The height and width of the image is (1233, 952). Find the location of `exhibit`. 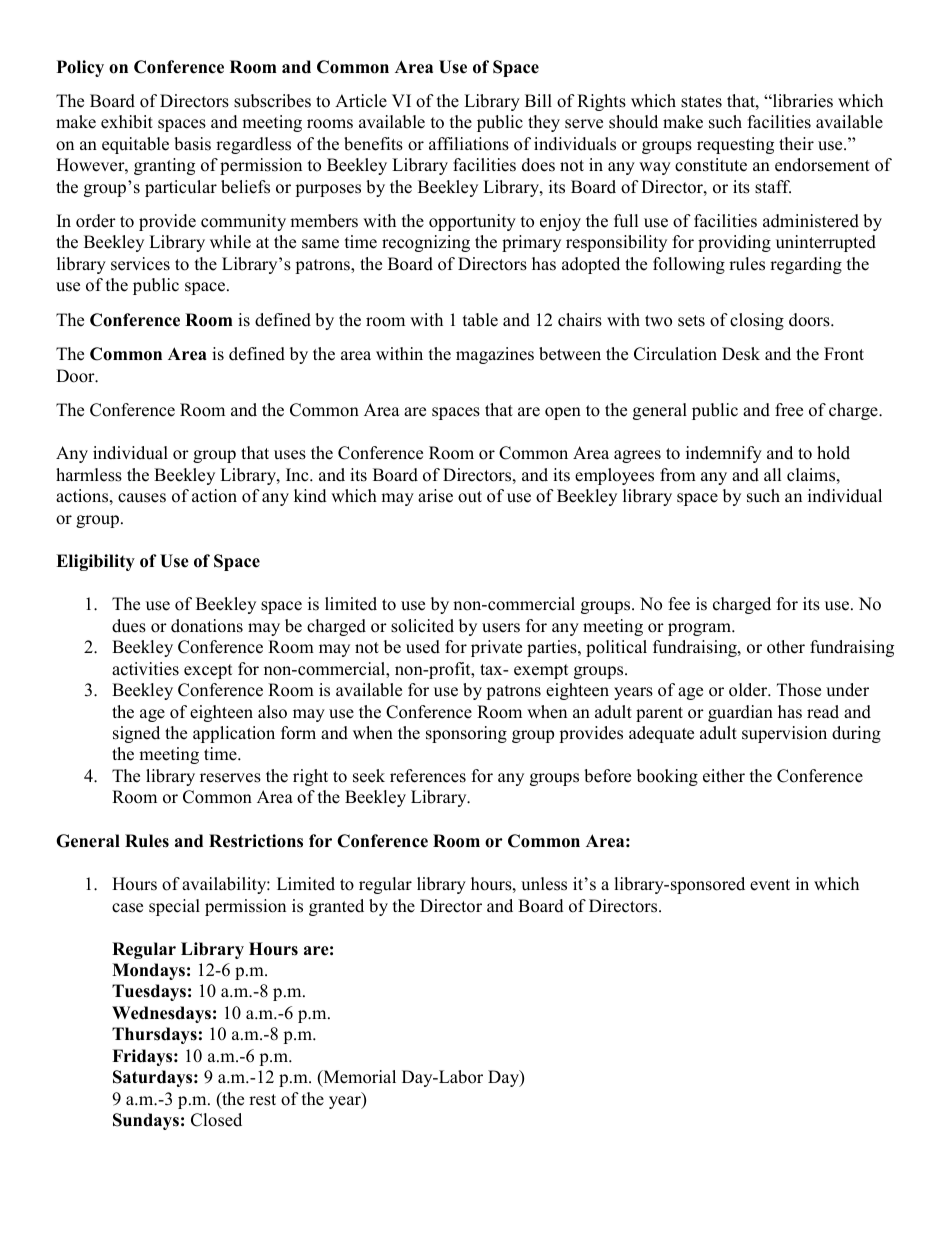

exhibit is located at coordinates (127, 122).
